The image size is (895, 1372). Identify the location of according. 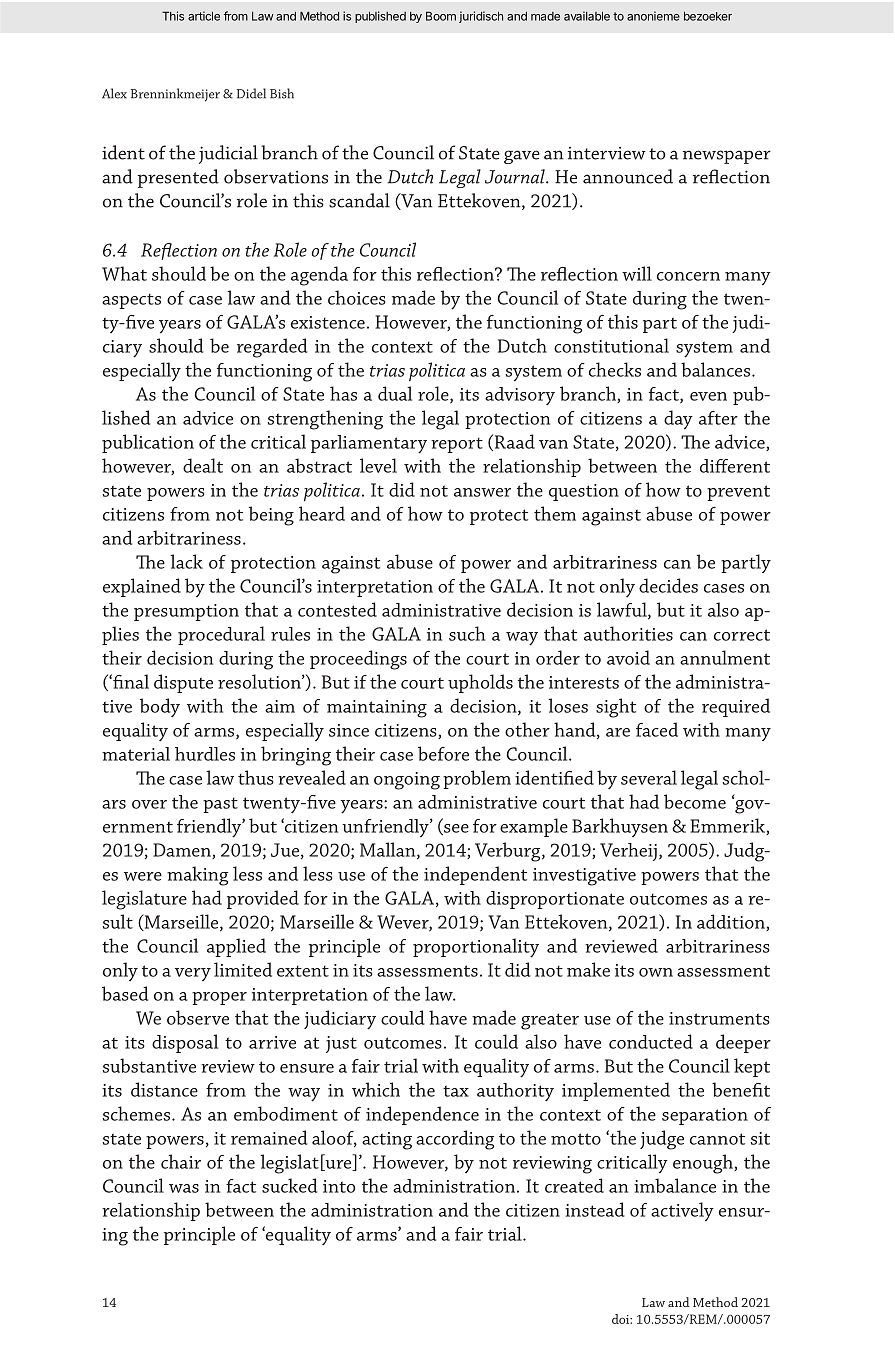
(455, 1140).
